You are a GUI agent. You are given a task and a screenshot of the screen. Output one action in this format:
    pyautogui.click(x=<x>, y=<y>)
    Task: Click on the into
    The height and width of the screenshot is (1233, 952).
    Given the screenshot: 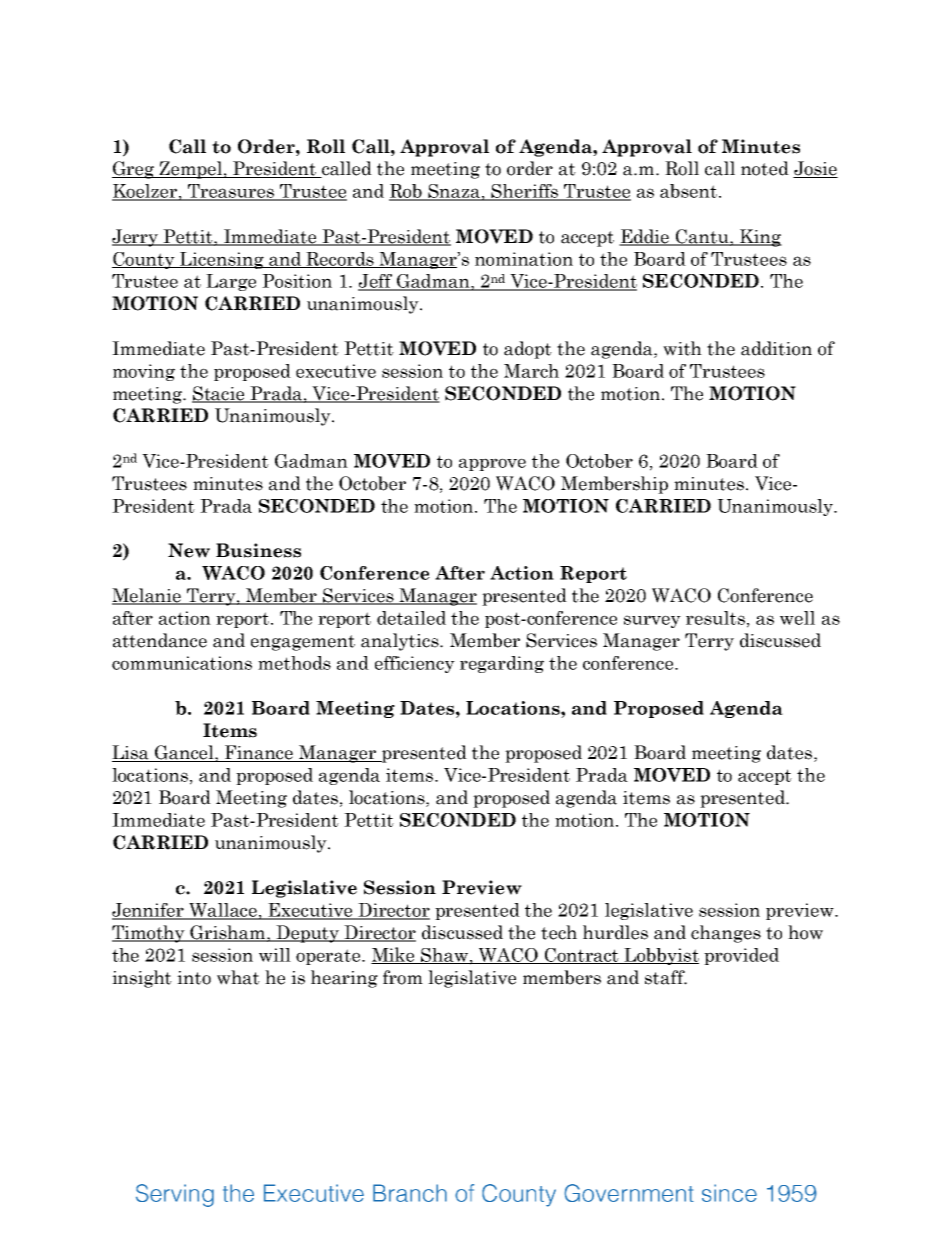 What is the action you would take?
    pyautogui.click(x=194, y=978)
